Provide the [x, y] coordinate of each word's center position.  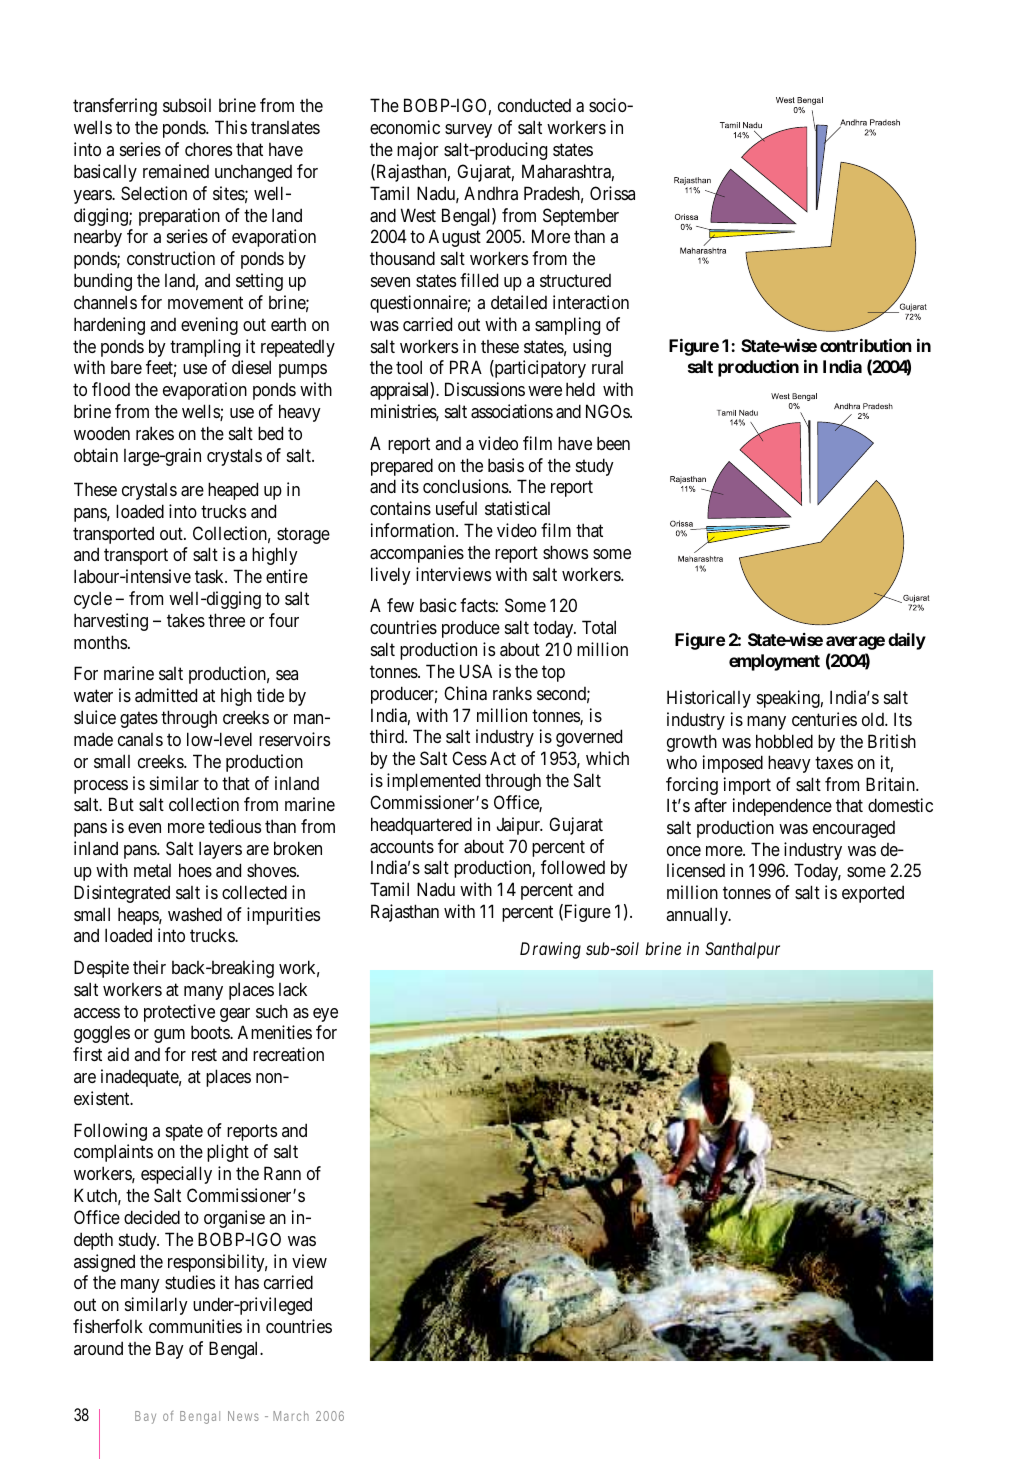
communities [195, 1326]
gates [139, 720]
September [581, 217]
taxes [834, 763]
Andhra [491, 193]
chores [208, 149]
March [291, 1416]
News [243, 1416]
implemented [433, 782]
